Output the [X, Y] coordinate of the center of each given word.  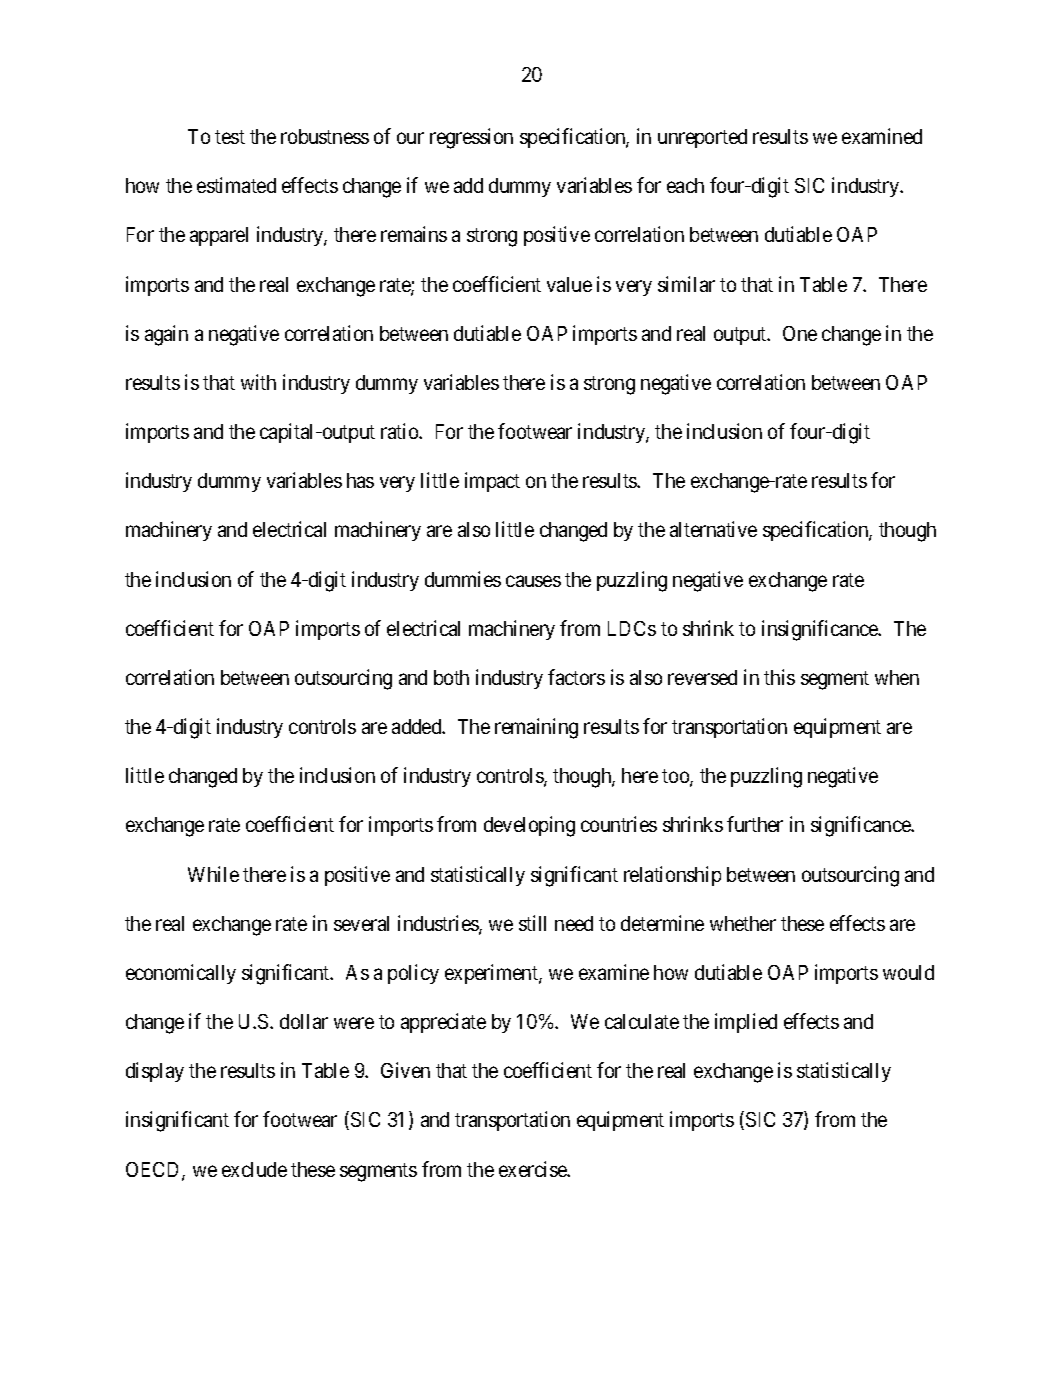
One [800, 333]
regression [471, 138]
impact [492, 482]
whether [743, 923]
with [258, 382]
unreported [702, 138]
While [213, 874]
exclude [254, 1169]
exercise [534, 1169]
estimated [236, 185]
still [532, 923]
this [779, 677]
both [451, 677]
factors [576, 677]
